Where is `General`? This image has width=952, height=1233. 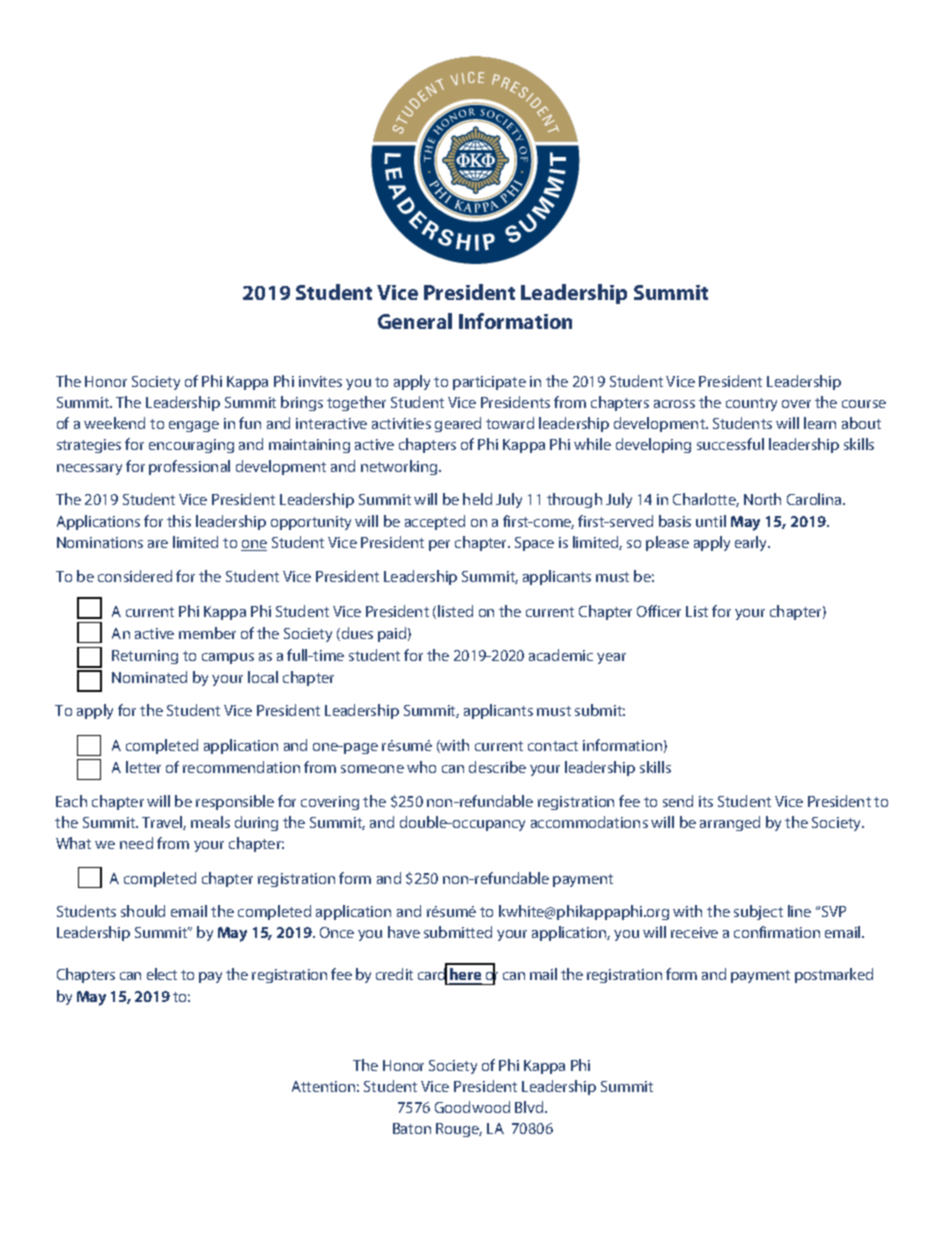
General is located at coordinates (415, 321).
